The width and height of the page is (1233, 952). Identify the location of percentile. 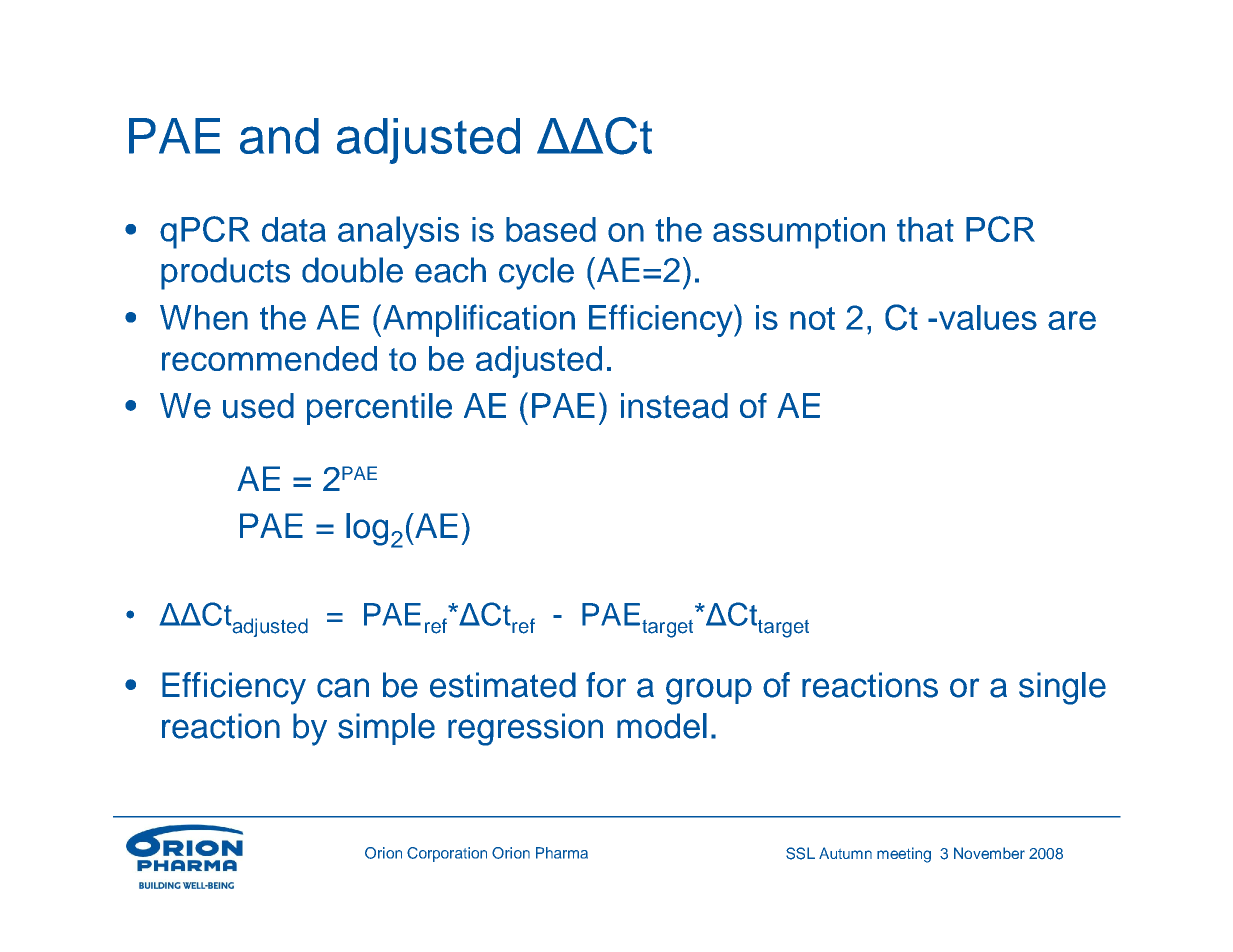
(379, 409).
